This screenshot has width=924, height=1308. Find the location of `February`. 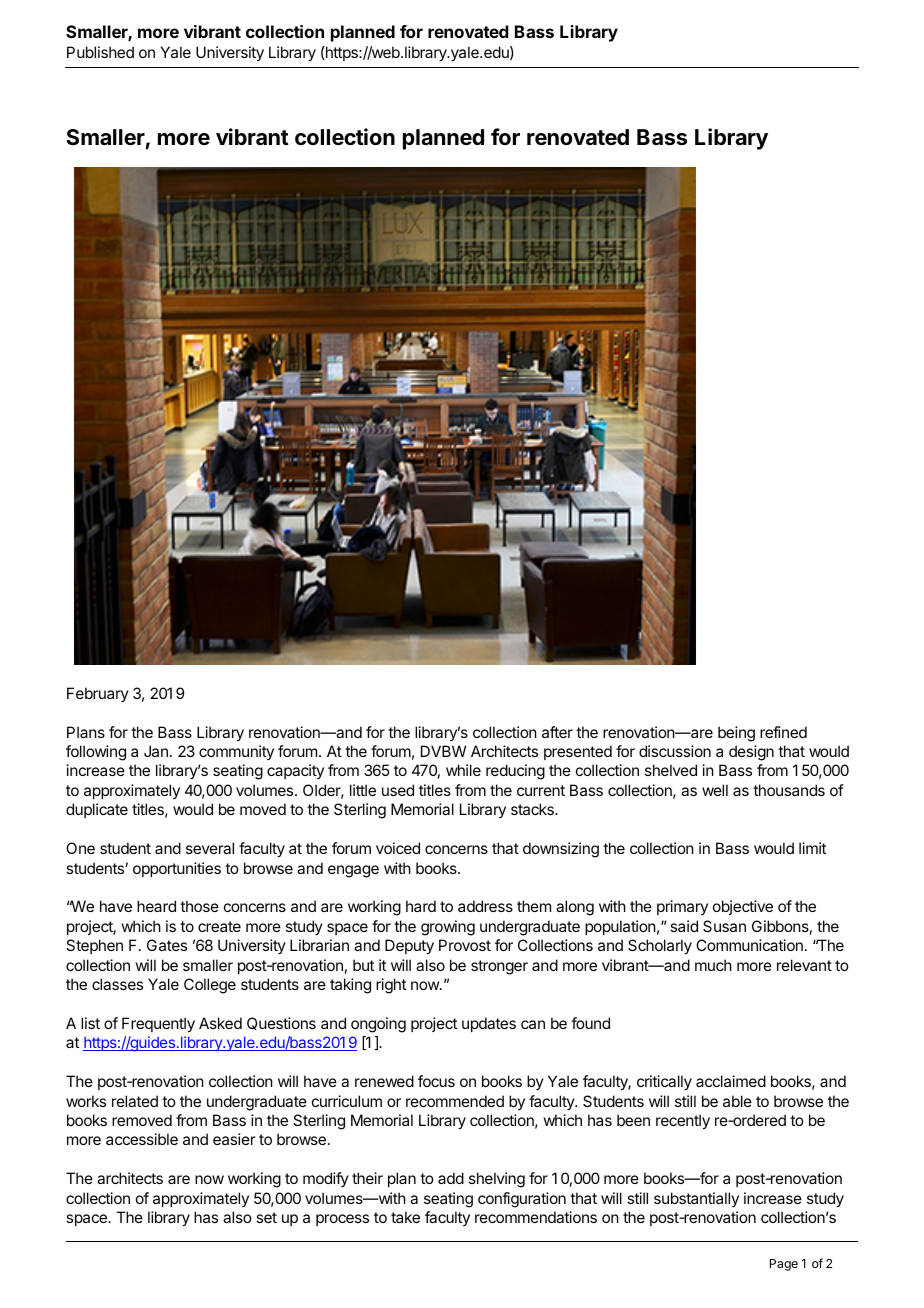

February is located at coordinates (98, 694).
